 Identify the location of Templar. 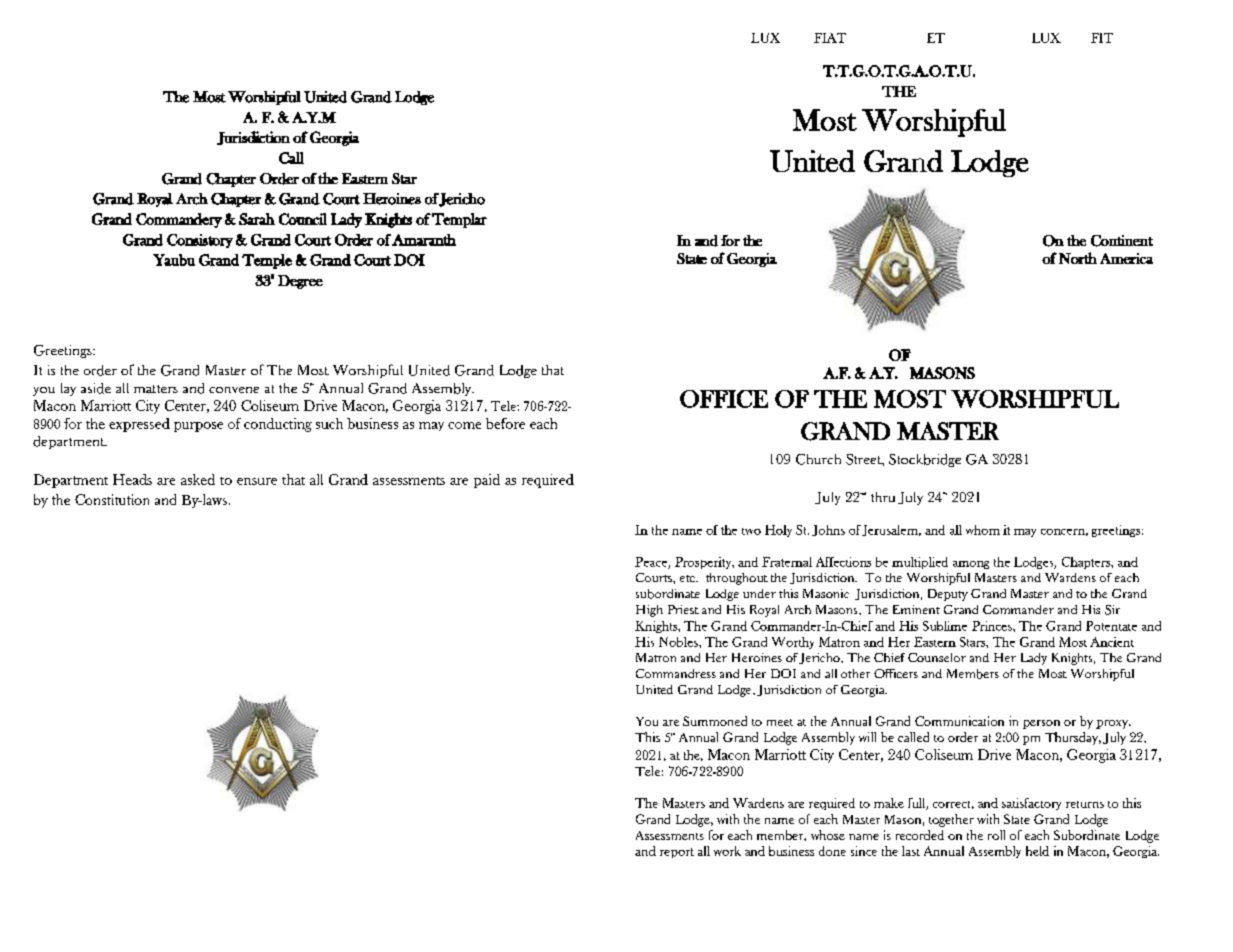
(459, 220).
